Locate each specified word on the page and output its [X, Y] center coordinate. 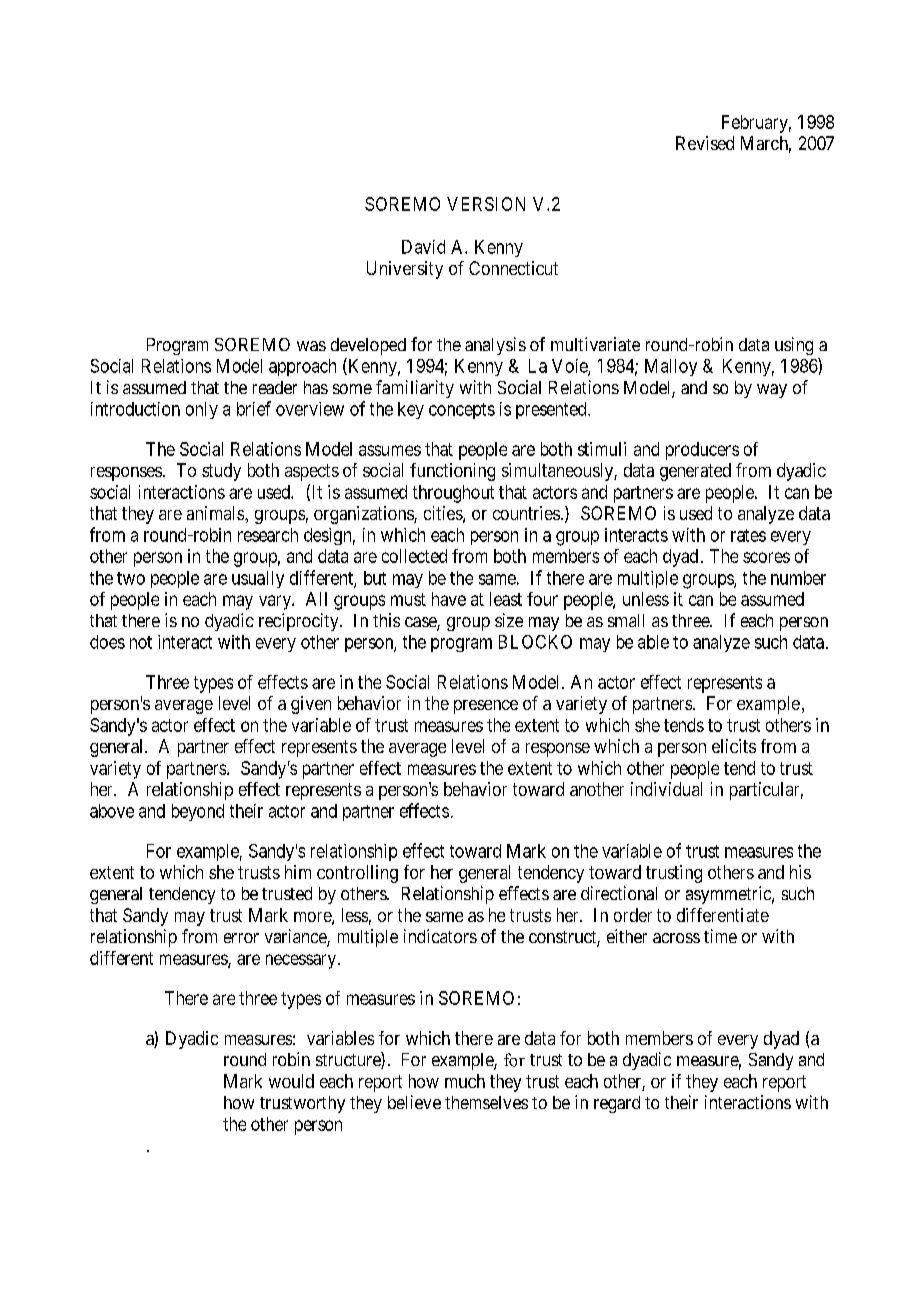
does [107, 642]
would [291, 1081]
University [405, 270]
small [626, 620]
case [421, 623]
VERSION [486, 204]
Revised [705, 143]
